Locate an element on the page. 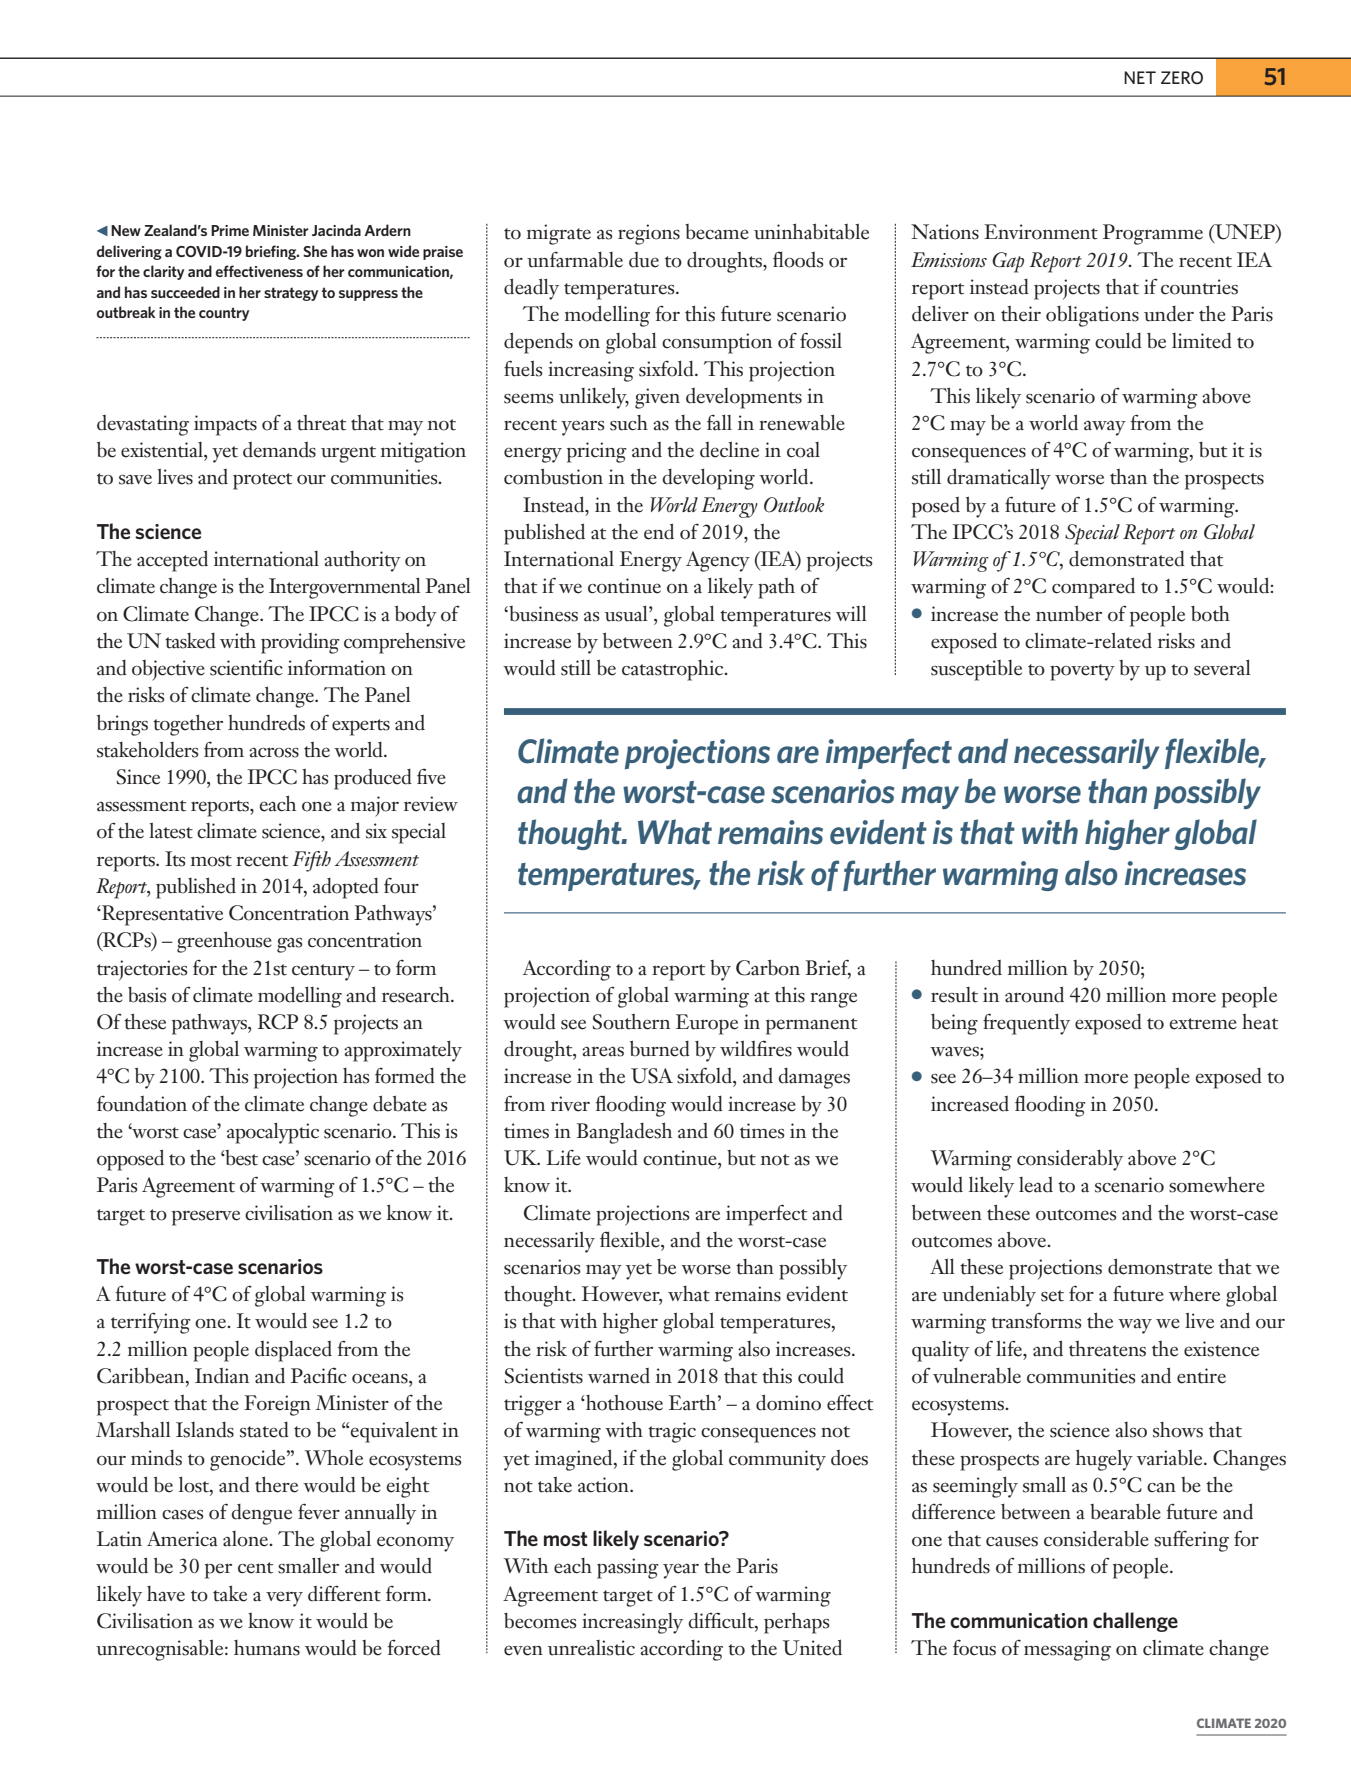 The height and width of the document is (1775, 1351). compared is located at coordinates (1093, 588).
